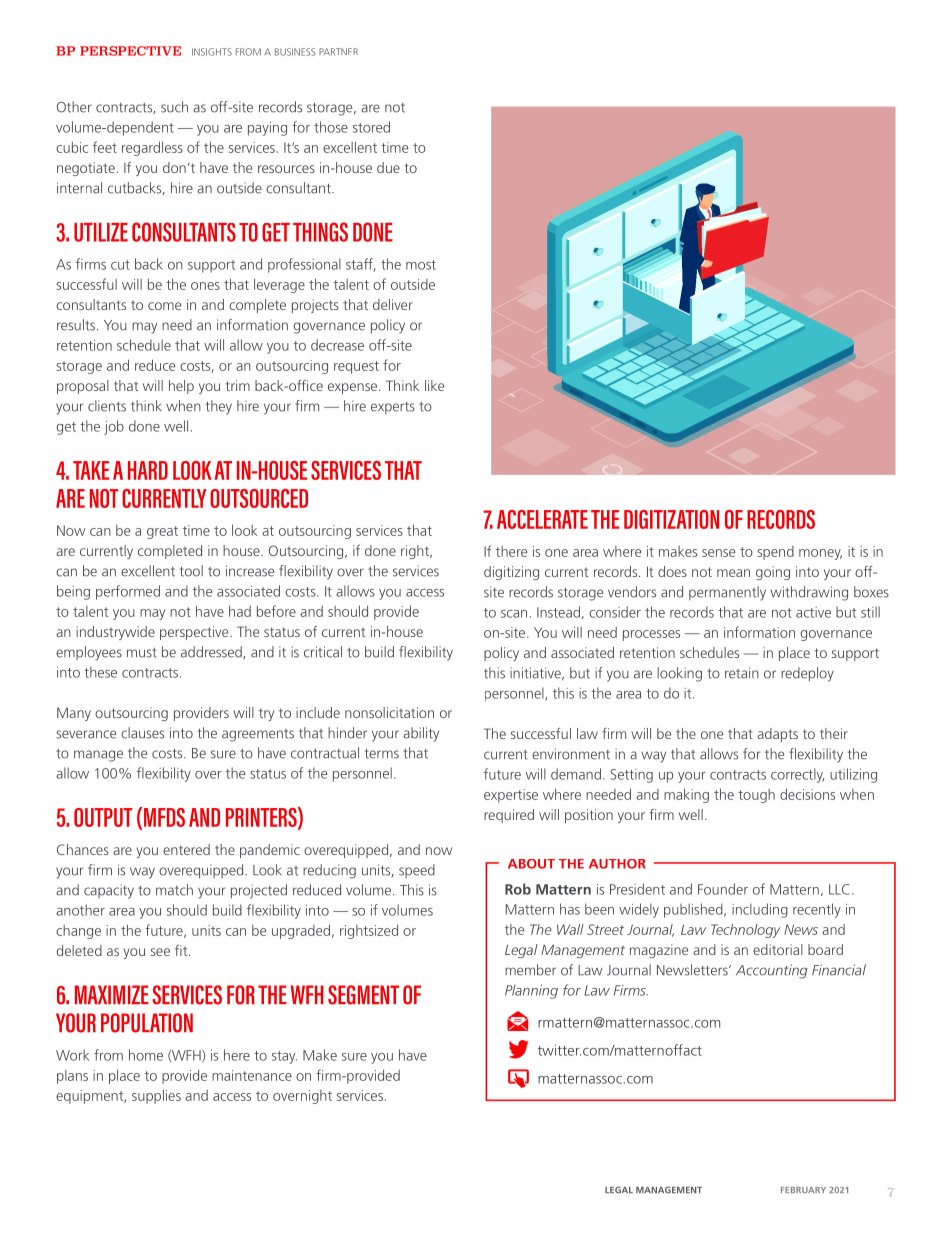  Describe the element at coordinates (156, 1096) in the screenshot. I see `supplies` at that location.
